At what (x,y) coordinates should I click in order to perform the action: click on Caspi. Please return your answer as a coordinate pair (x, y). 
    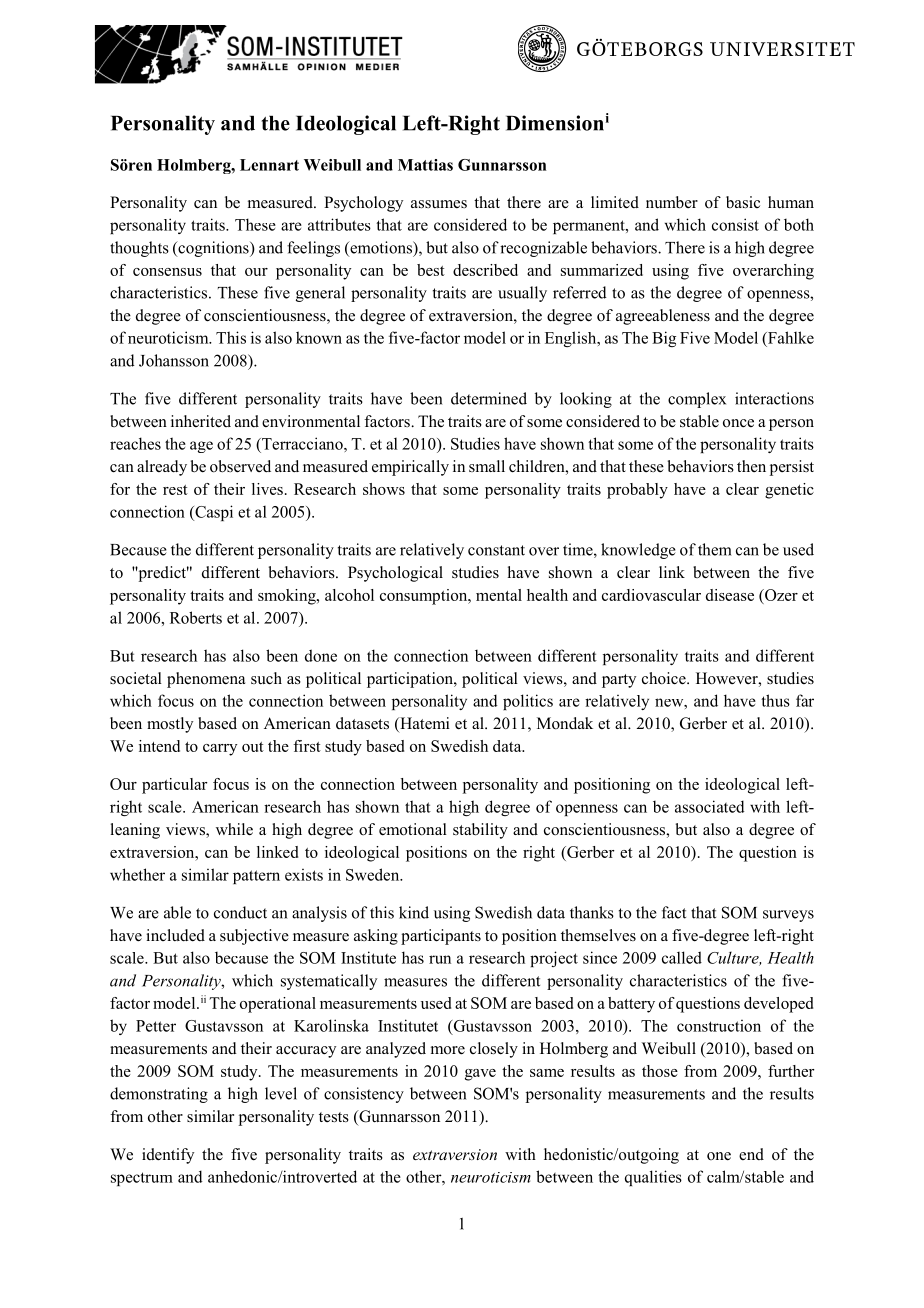
    Looking at the image, I should click on (213, 513).
